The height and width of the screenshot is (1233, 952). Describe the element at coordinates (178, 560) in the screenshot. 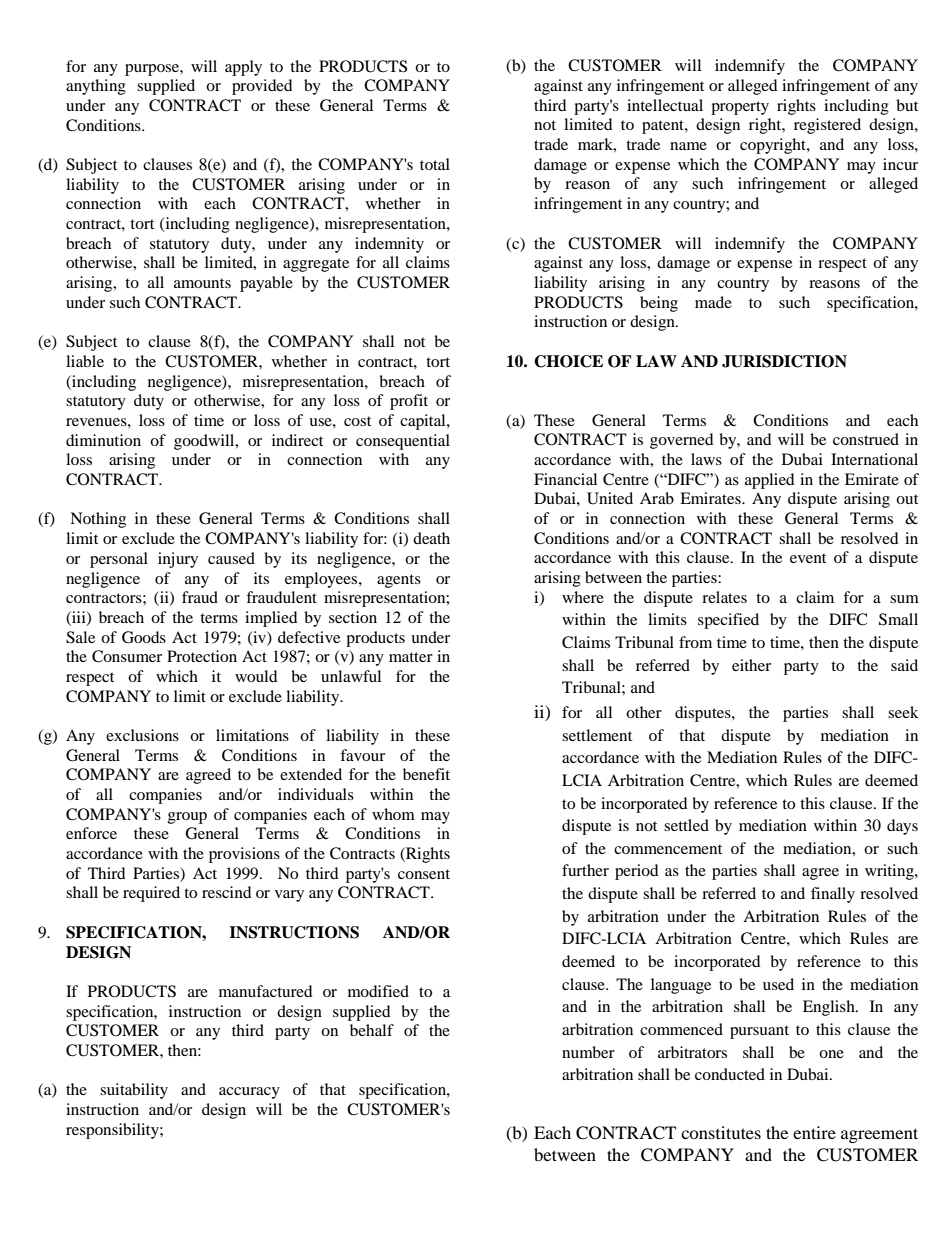

I see `injury` at that location.
